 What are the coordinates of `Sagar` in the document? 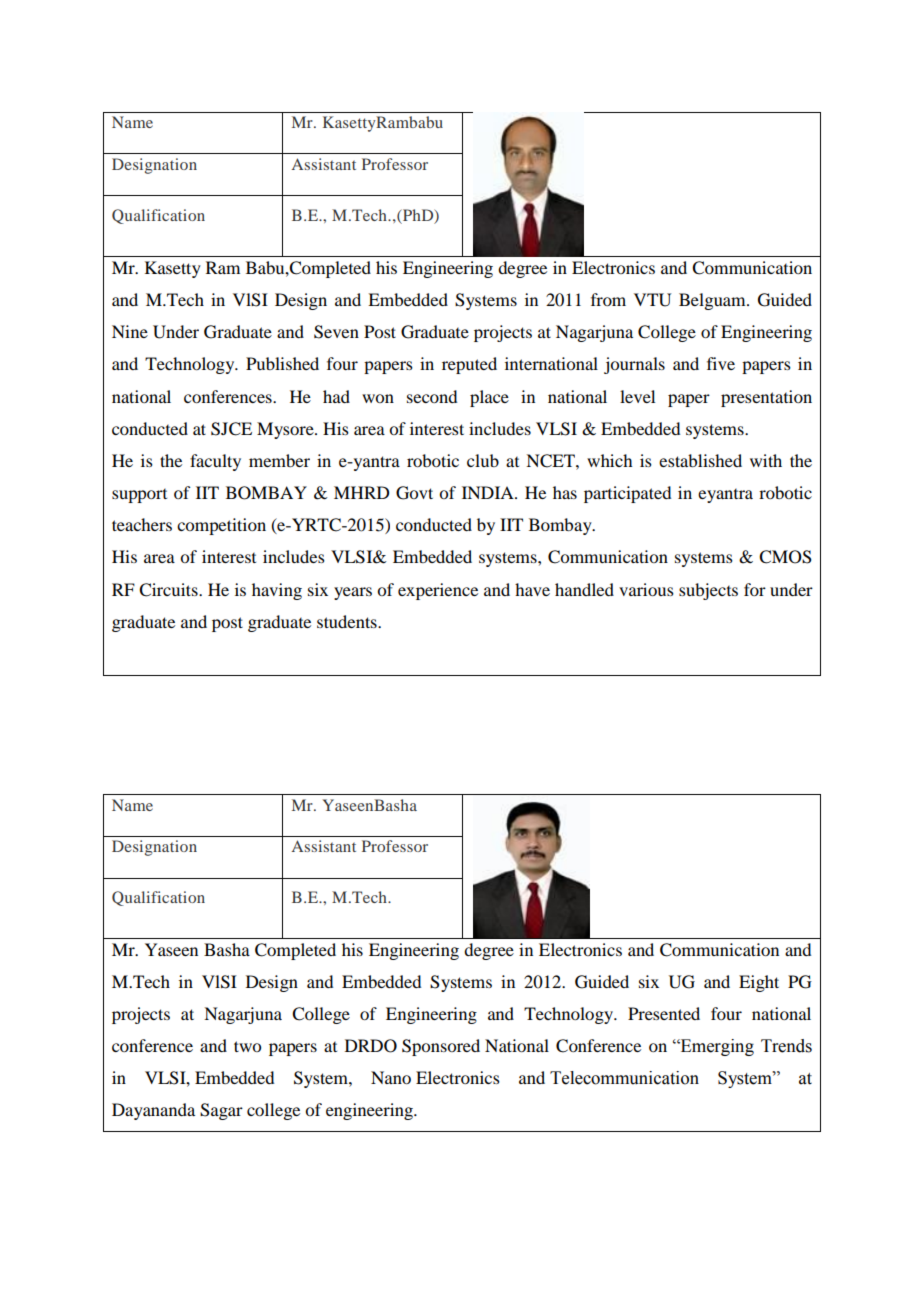 It's located at (221, 1111).
